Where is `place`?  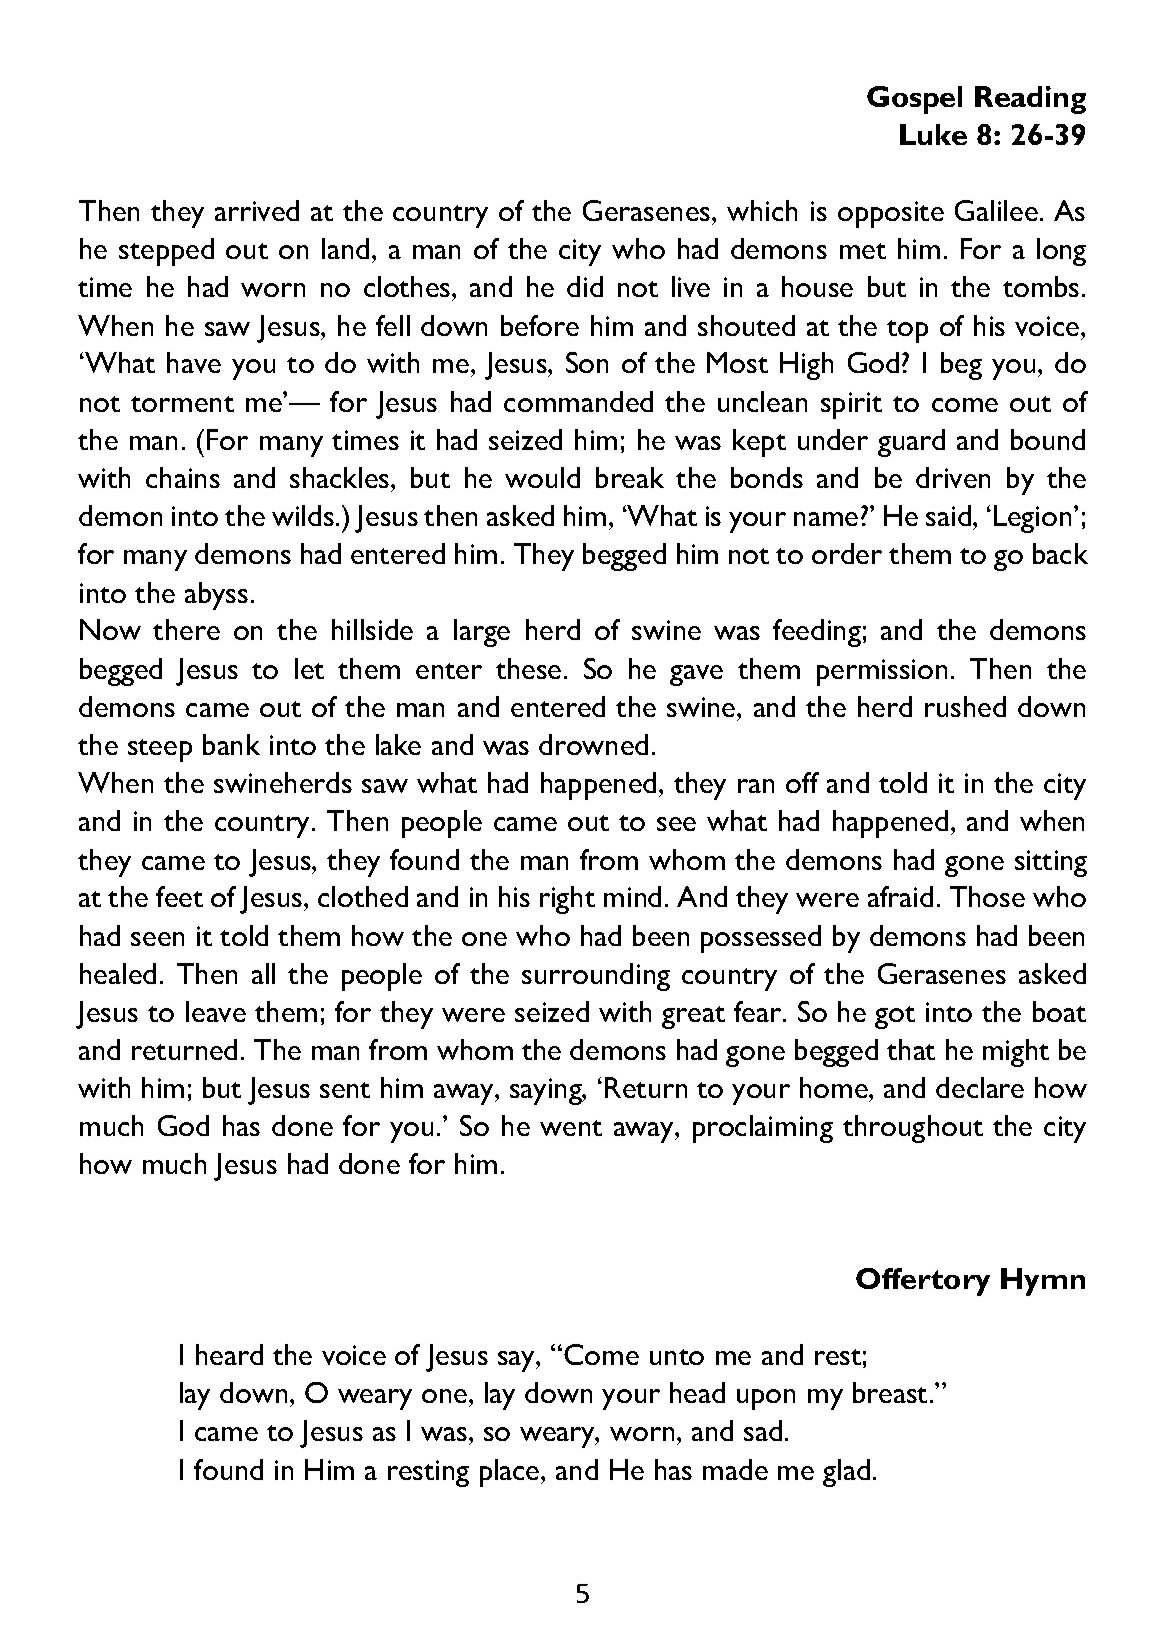
place is located at coordinates (511, 1473).
